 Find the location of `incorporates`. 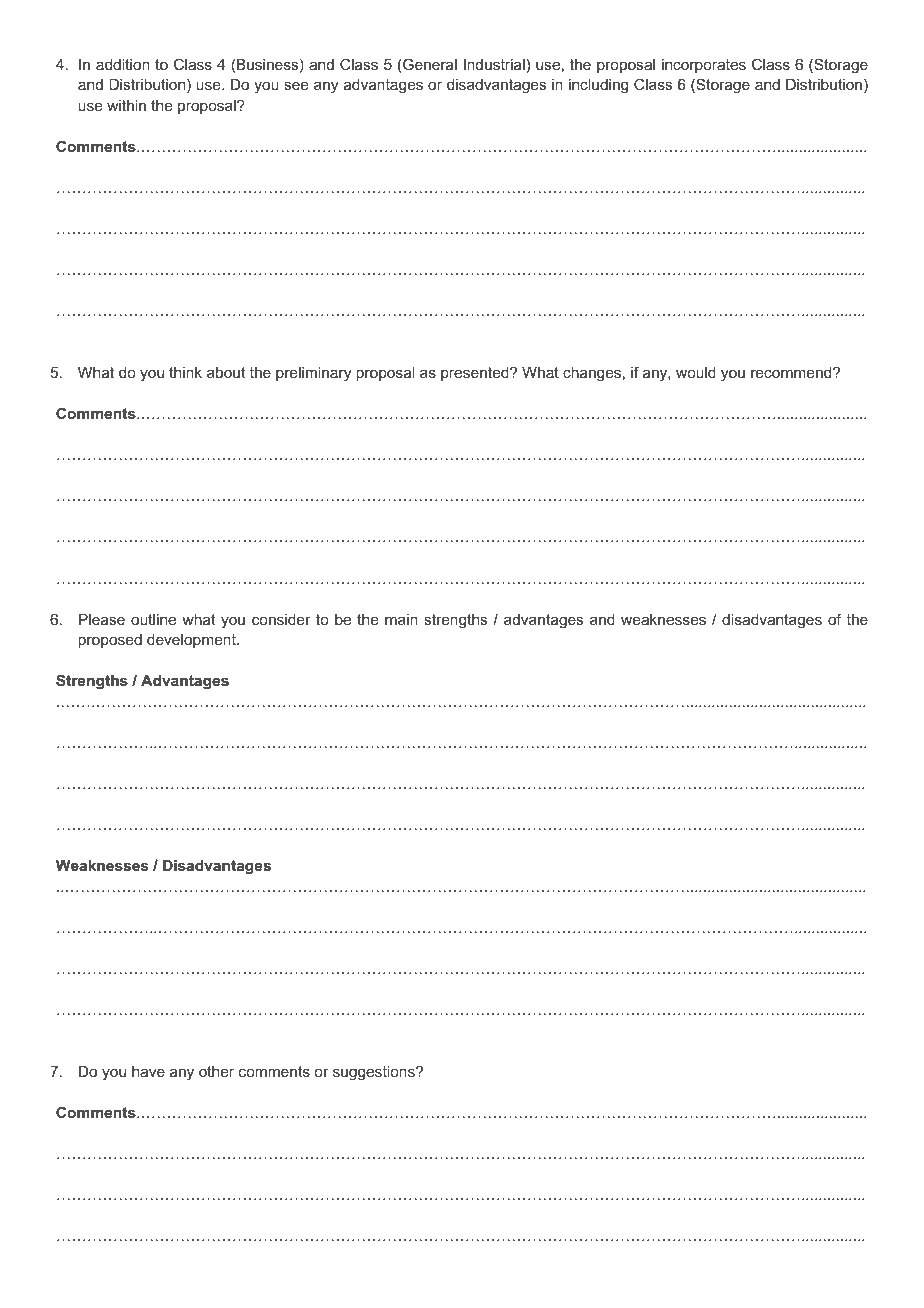

incorporates is located at coordinates (704, 66).
